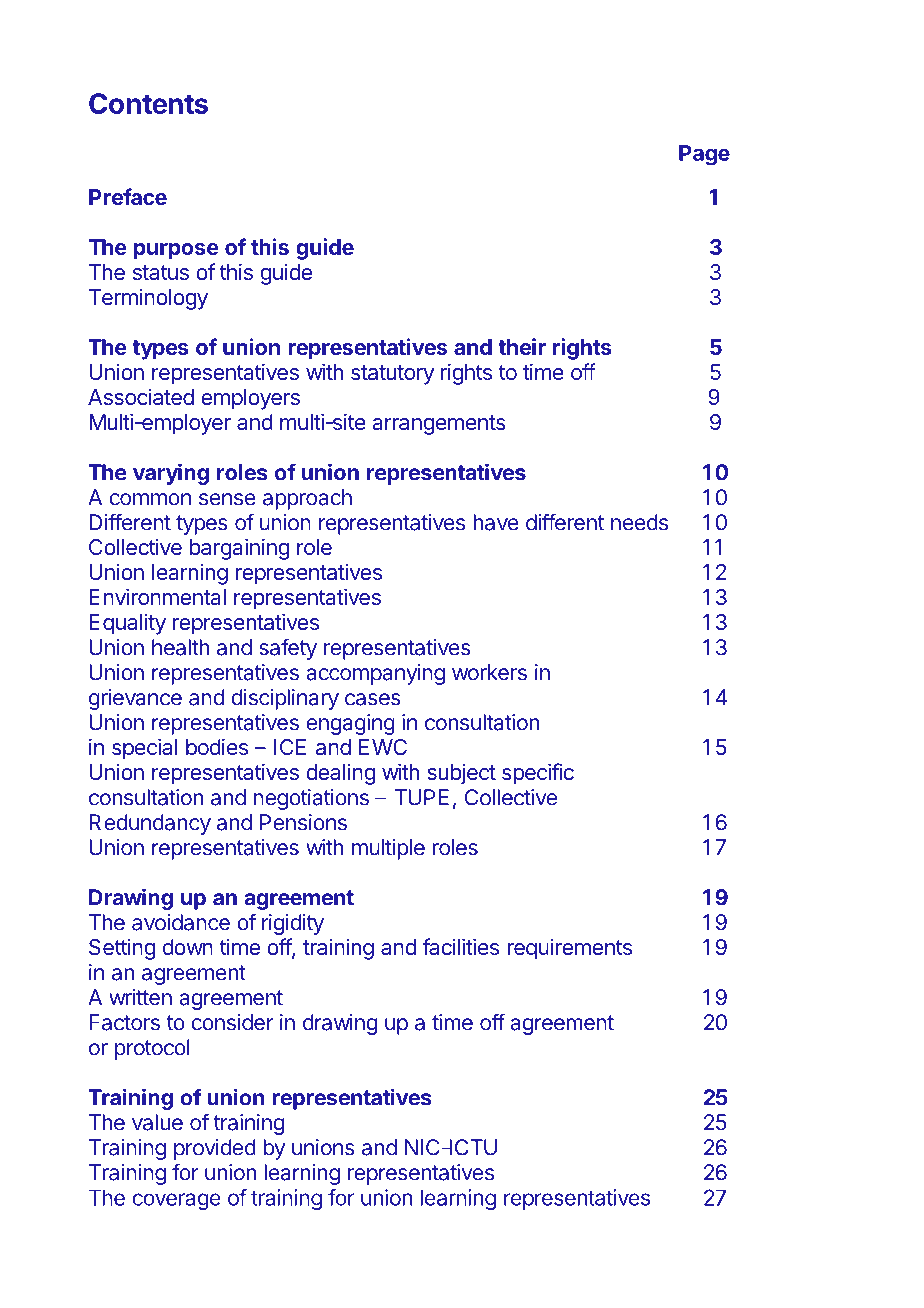  What do you see at coordinates (538, 774) in the screenshot?
I see `specific` at bounding box center [538, 774].
